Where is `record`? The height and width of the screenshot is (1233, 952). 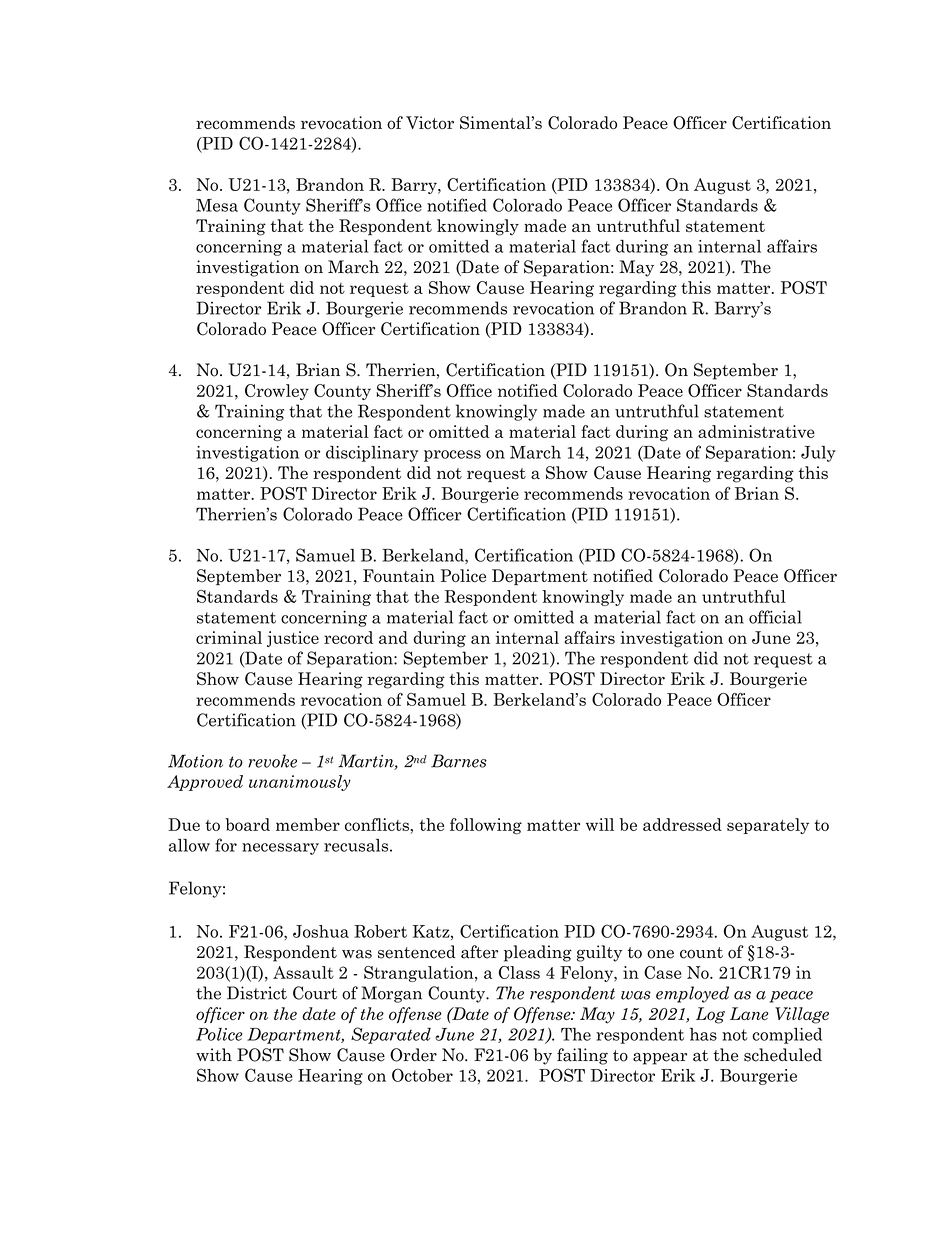
record is located at coordinates (348, 637).
